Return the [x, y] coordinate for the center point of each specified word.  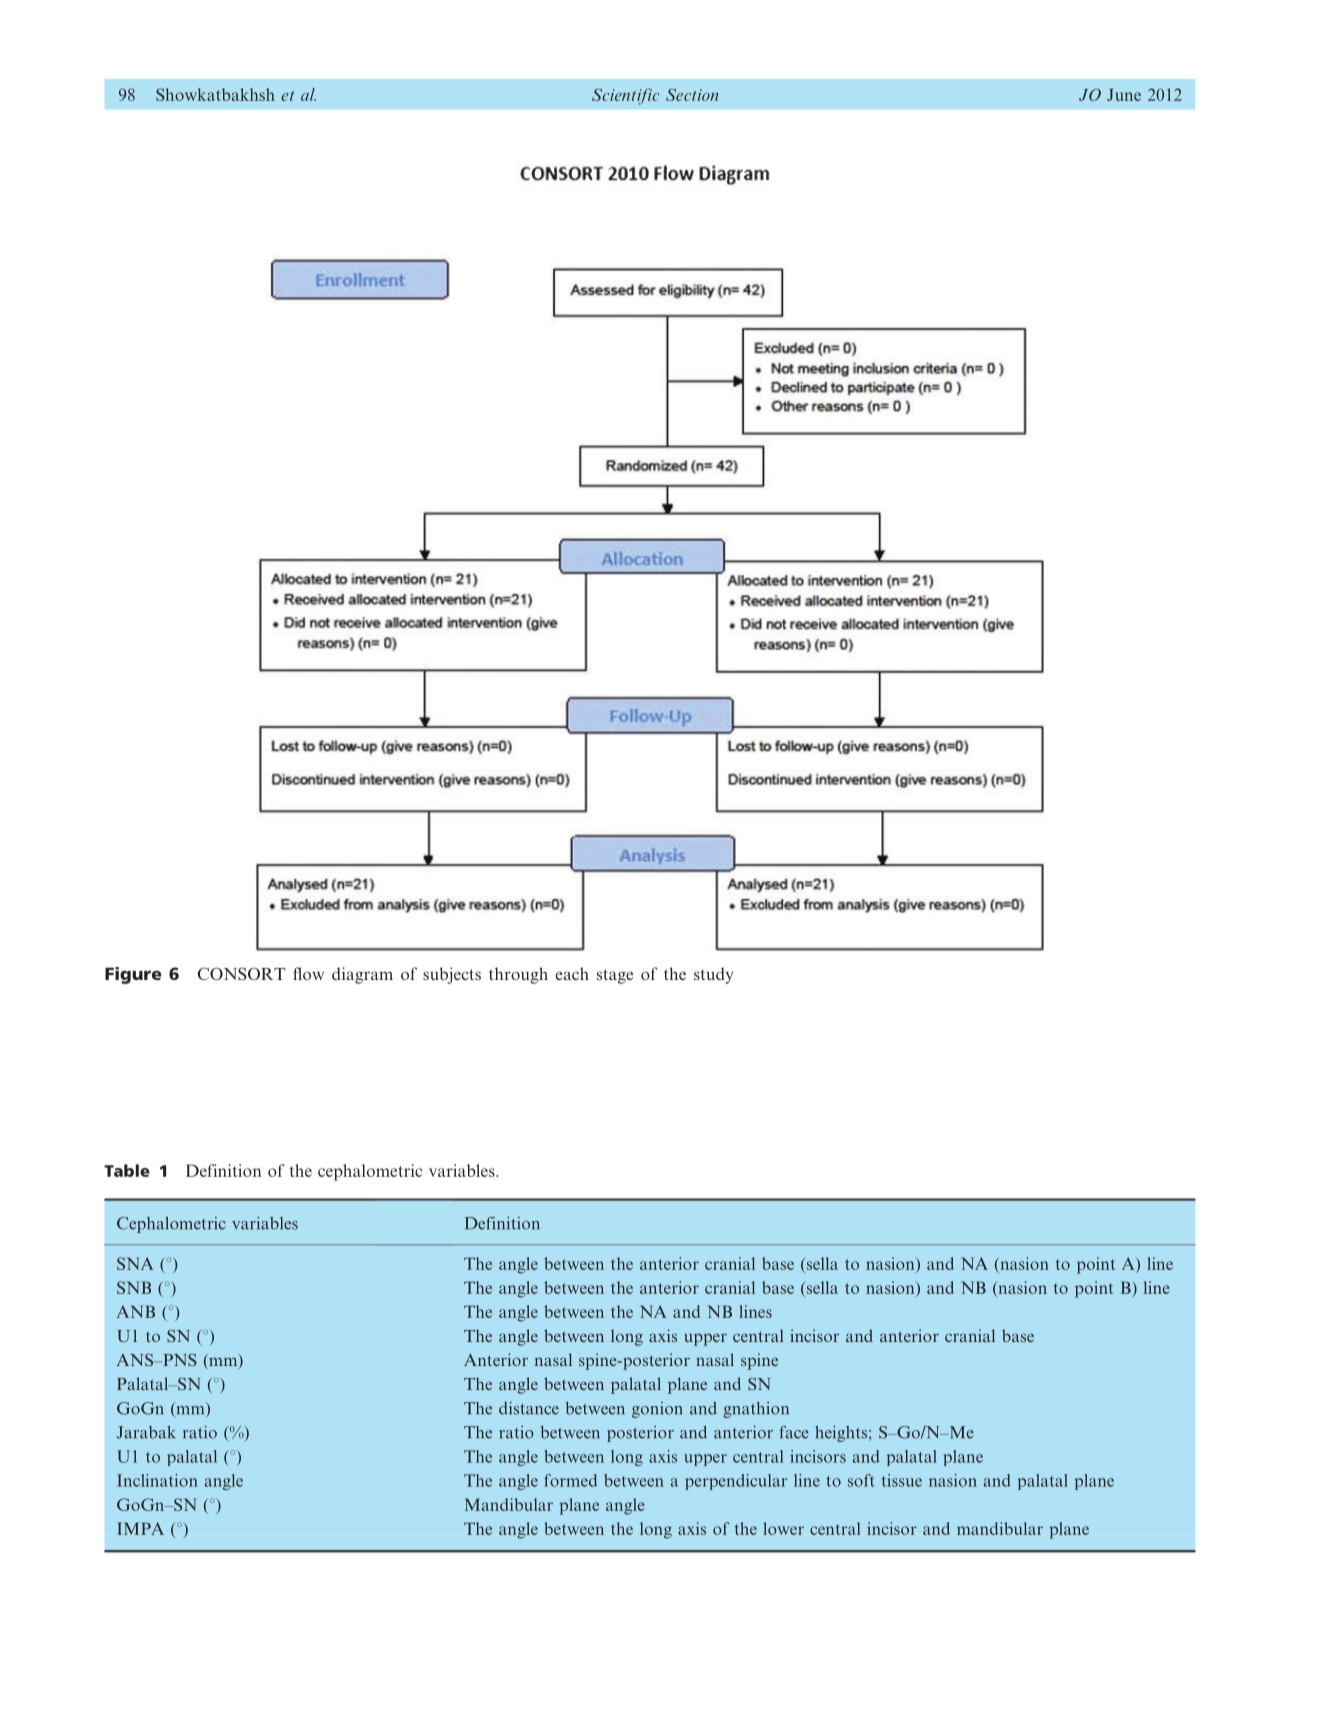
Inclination [157, 1480]
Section [692, 94]
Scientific [625, 96]
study [713, 975]
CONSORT [241, 973]
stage [615, 976]
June [1124, 94]
